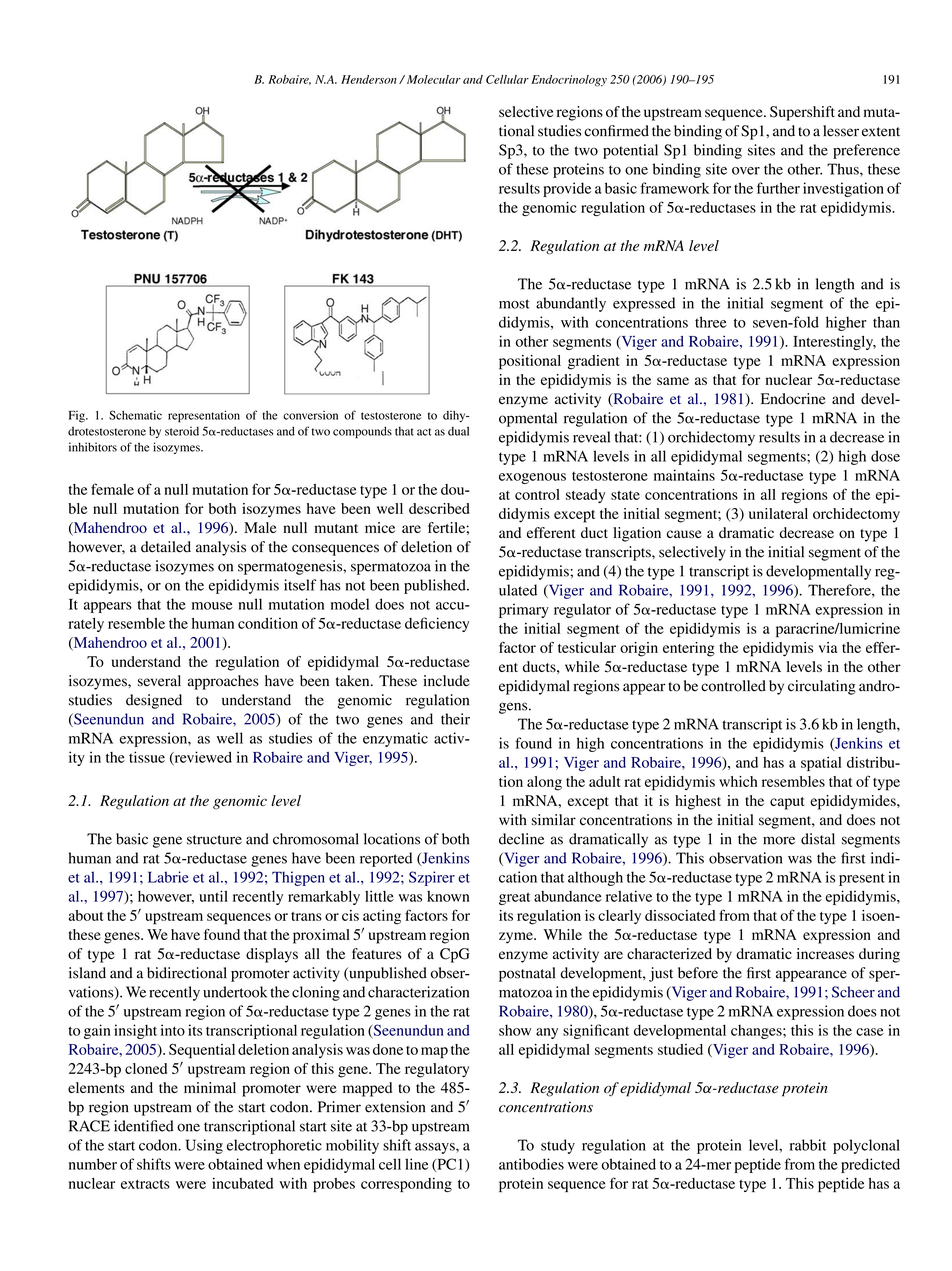  What do you see at coordinates (204, 1146) in the screenshot?
I see `Using` at bounding box center [204, 1146].
